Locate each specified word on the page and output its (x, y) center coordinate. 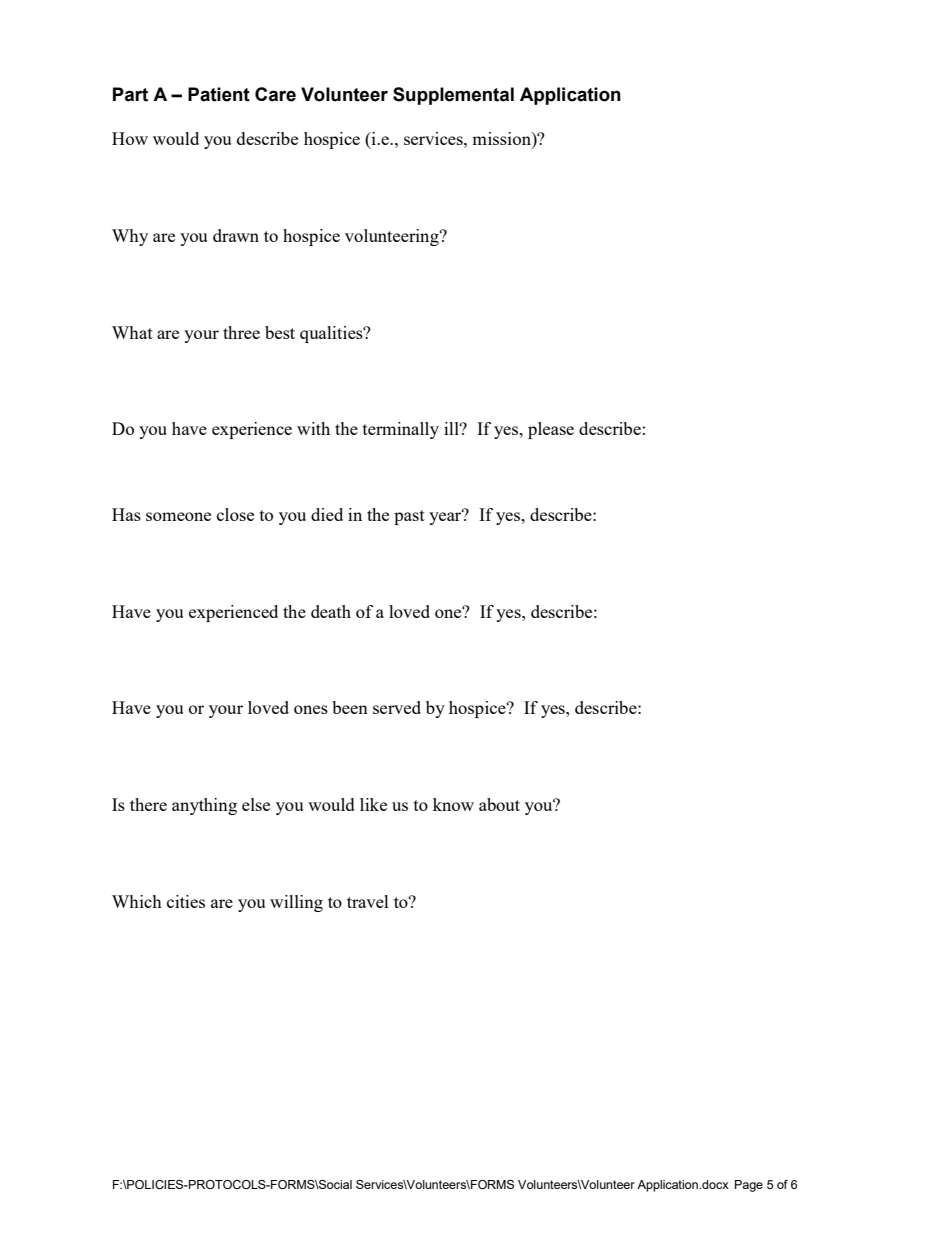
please (551, 430)
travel (368, 901)
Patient (219, 94)
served (397, 707)
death (331, 611)
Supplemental (453, 96)
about (499, 804)
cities (186, 901)
